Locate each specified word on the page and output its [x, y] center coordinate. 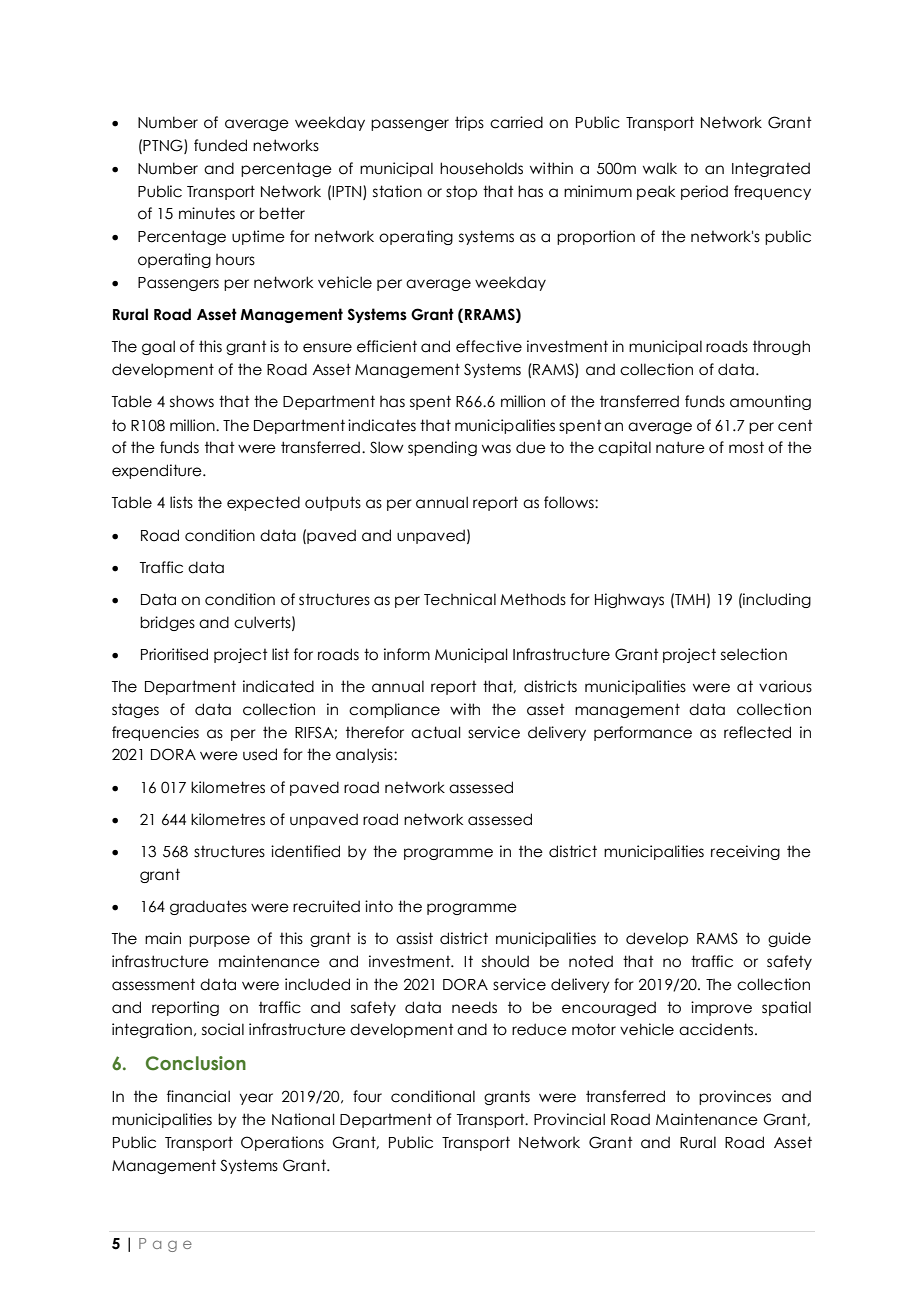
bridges [167, 623]
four [367, 1096]
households [481, 168]
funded [220, 145]
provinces [735, 1097]
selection [754, 654]
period [704, 192]
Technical [460, 599]
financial [198, 1096]
